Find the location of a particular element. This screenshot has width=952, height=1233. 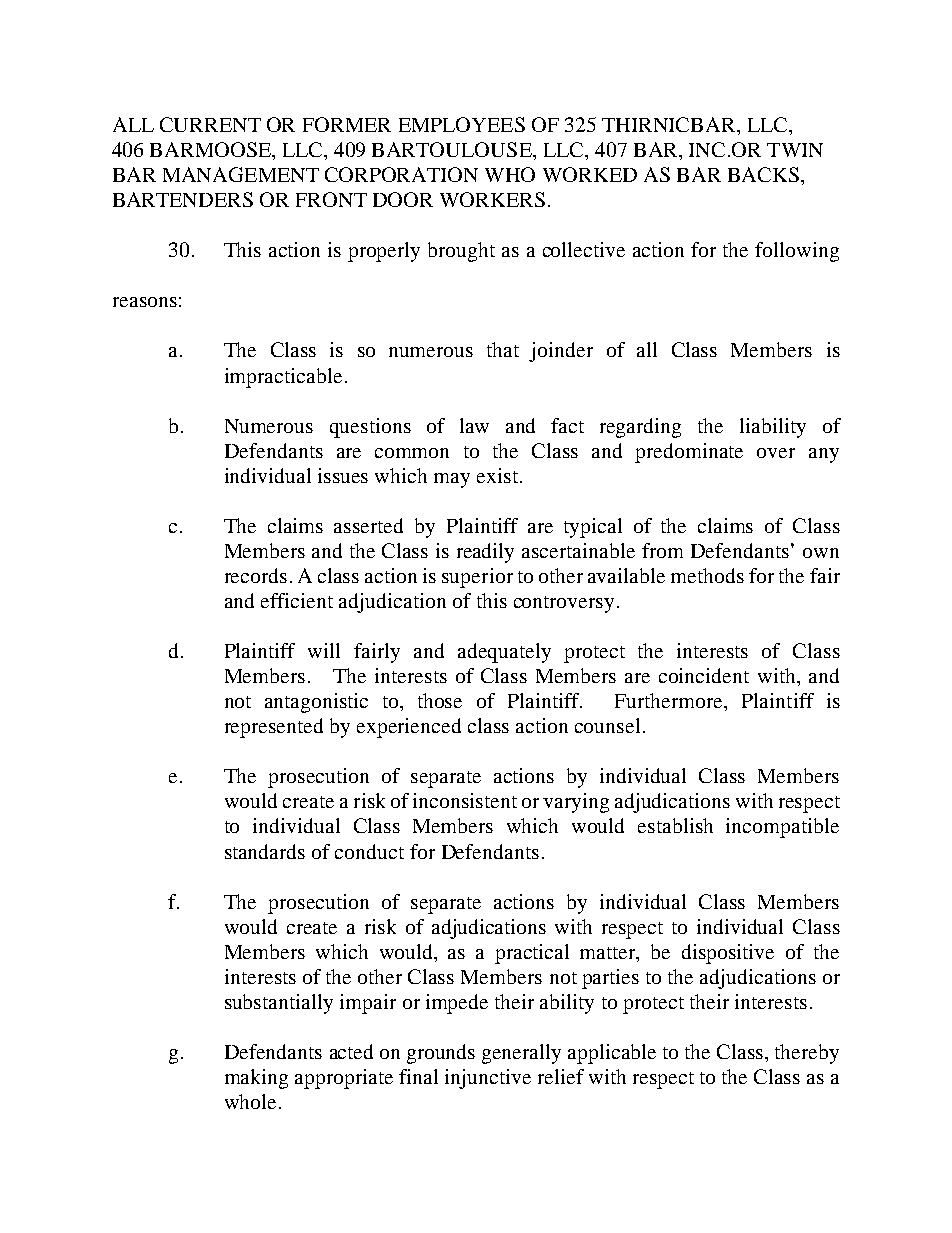

superior is located at coordinates (477, 578).
